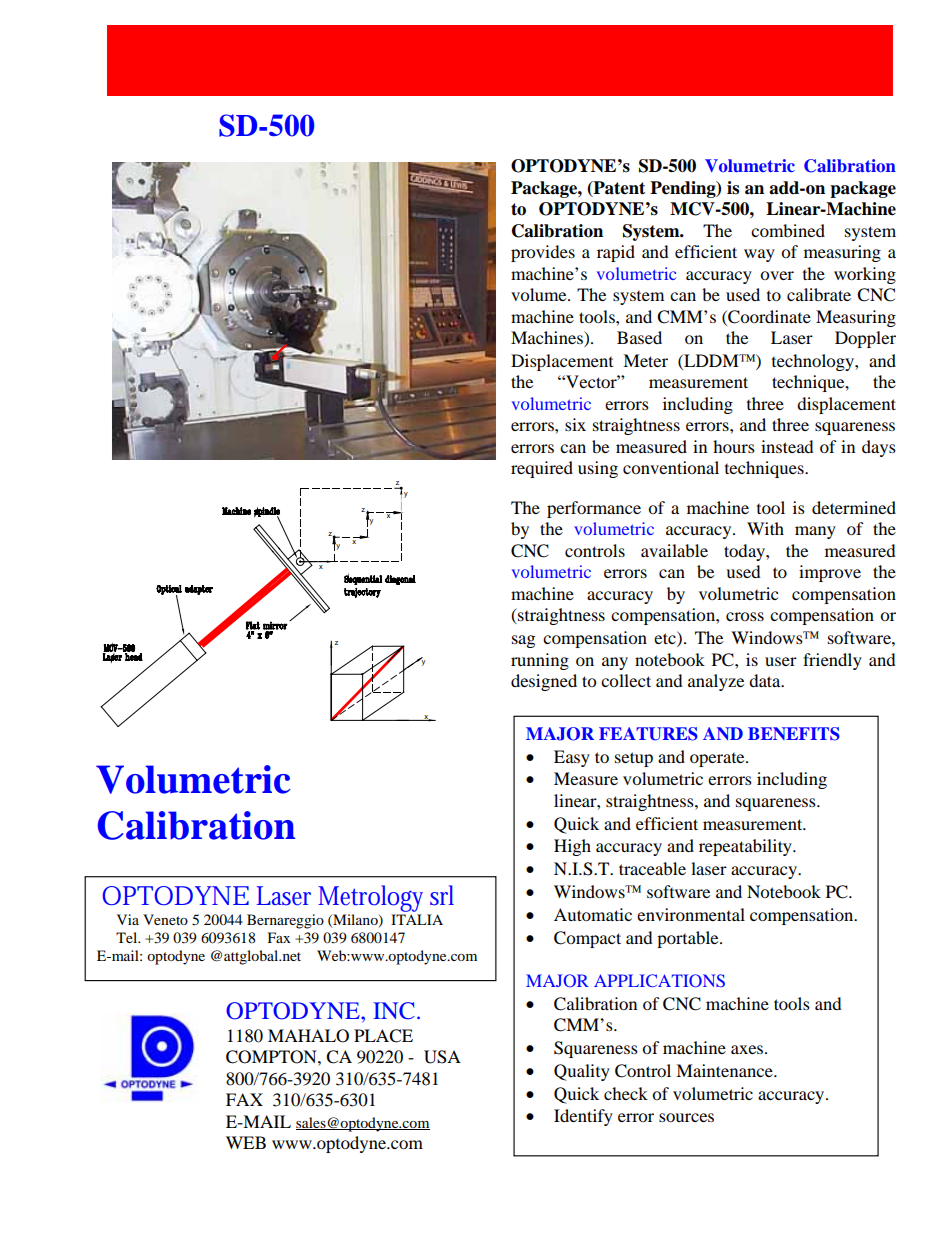 The height and width of the page is (1233, 952). I want to click on rapid, so click(616, 253).
